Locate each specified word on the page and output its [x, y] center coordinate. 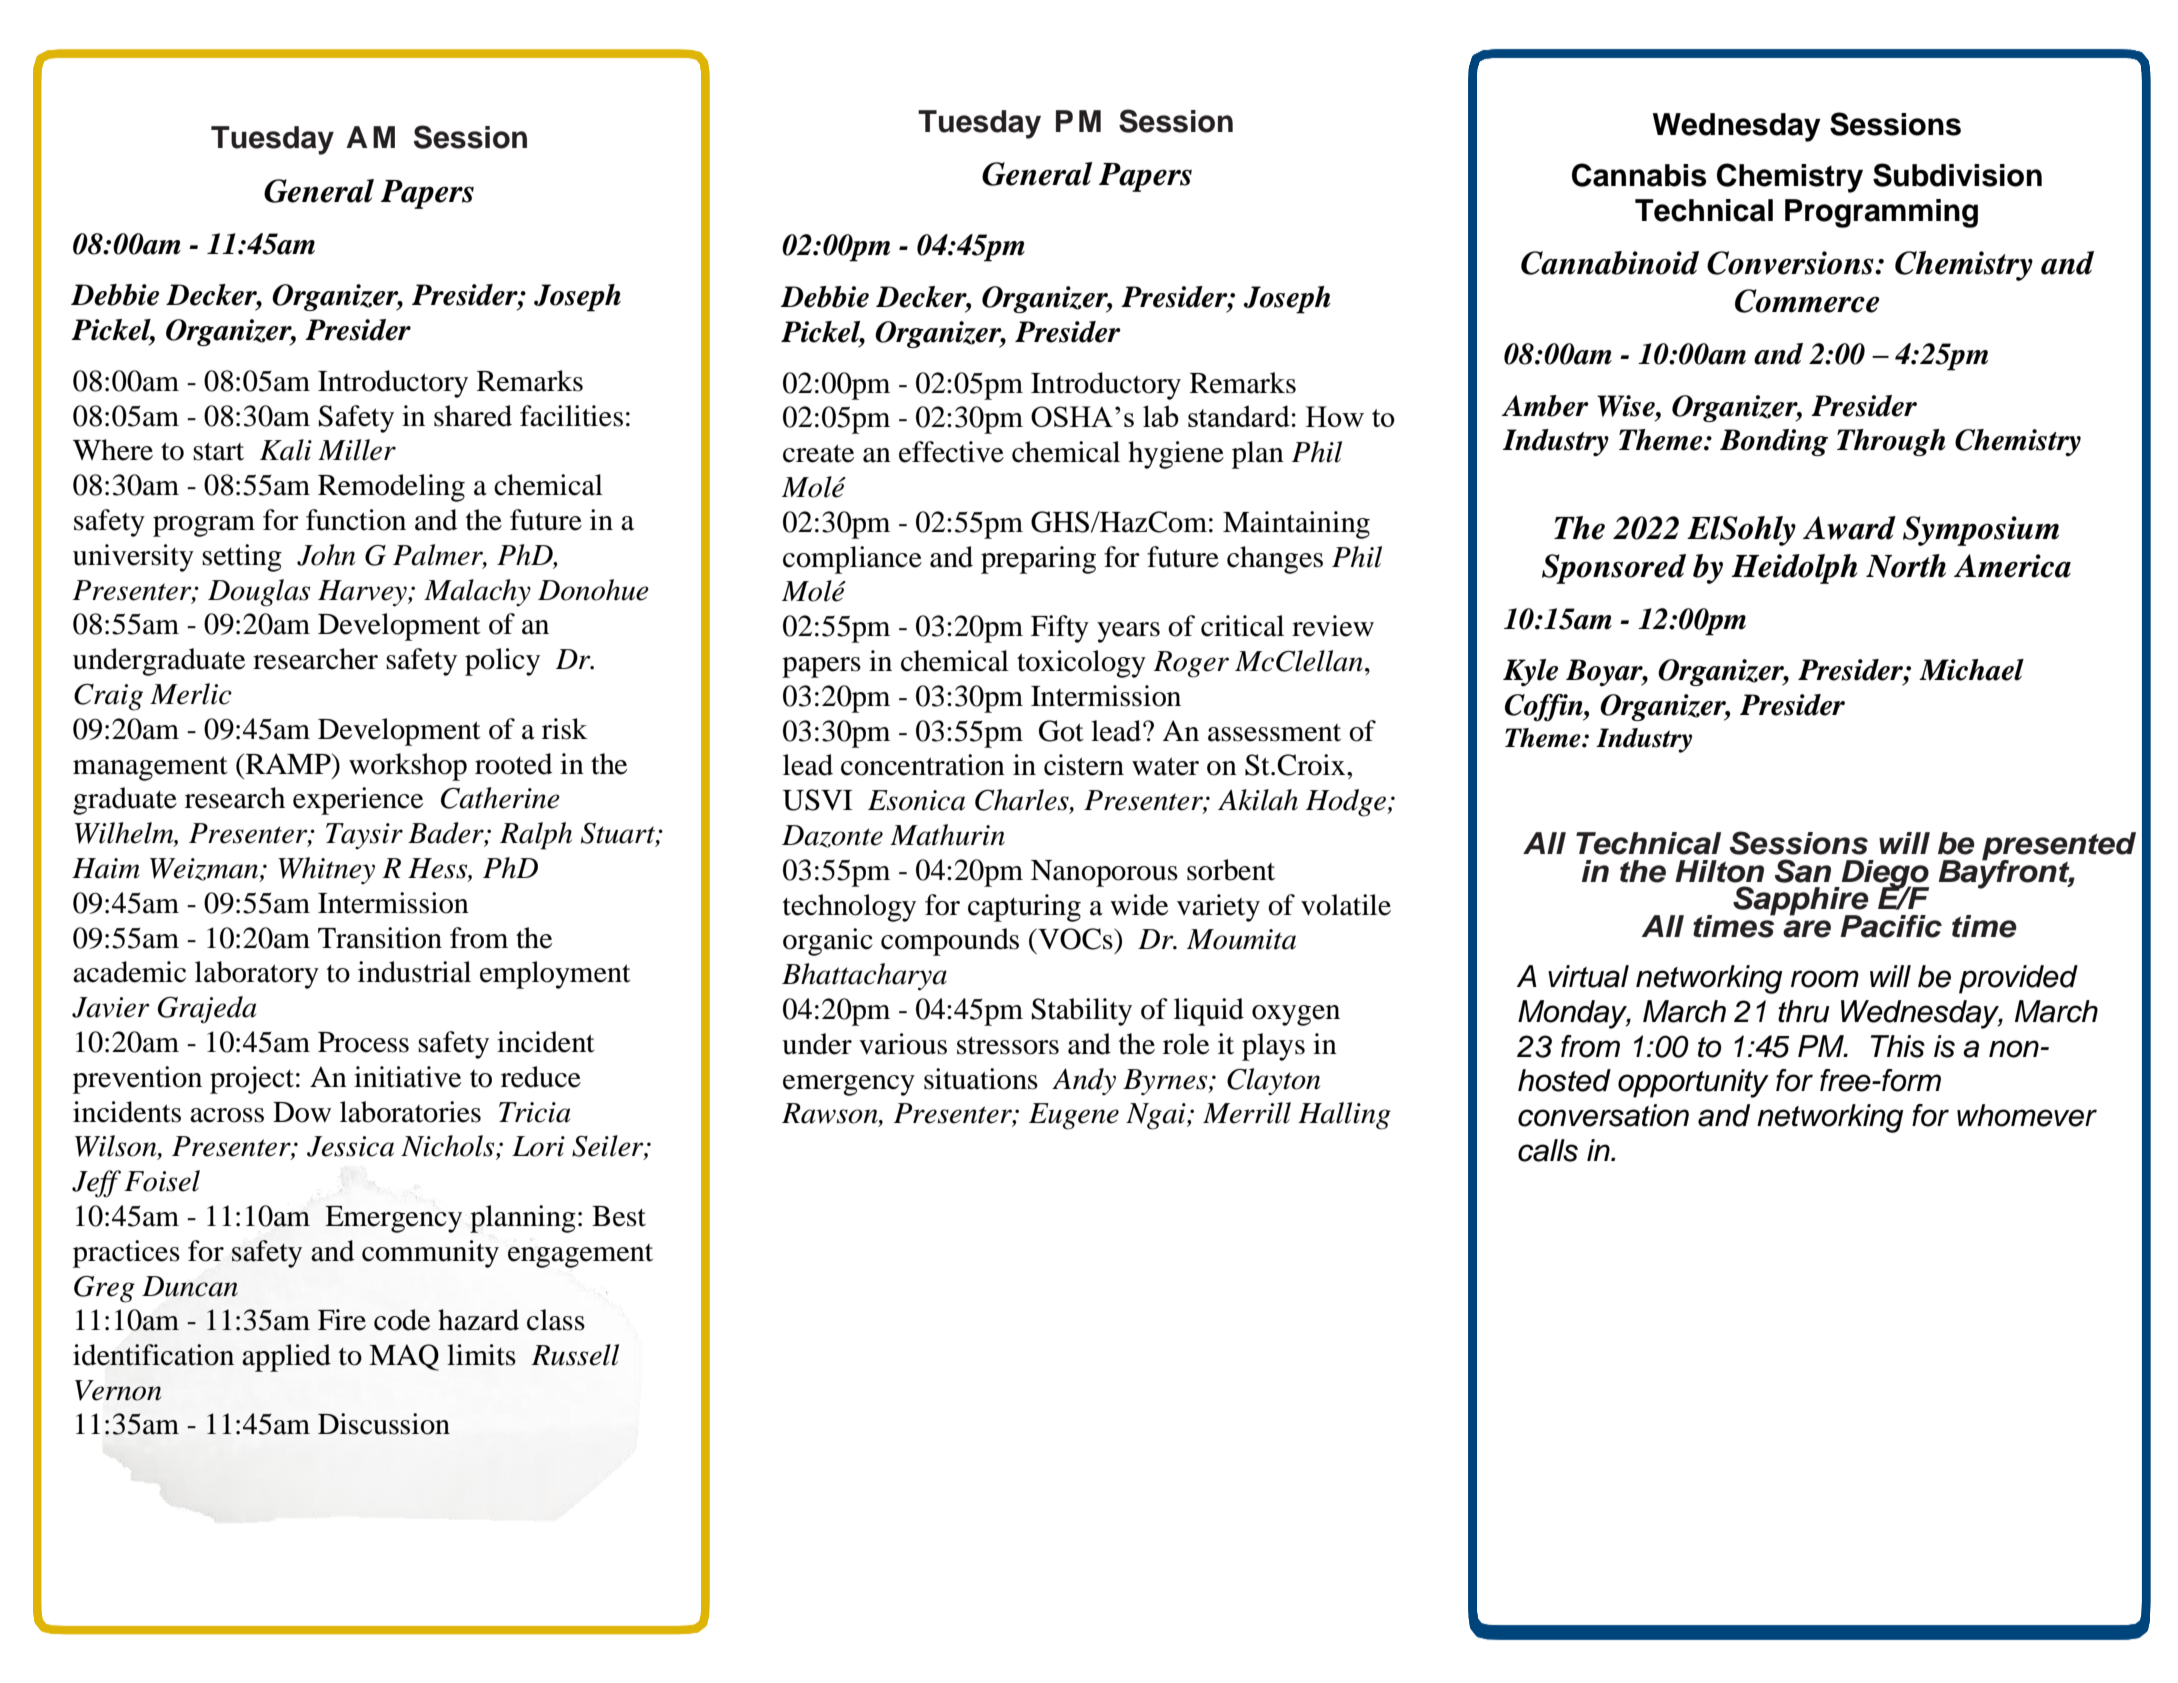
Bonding [1774, 442]
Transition [380, 938]
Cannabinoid [1610, 263]
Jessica [350, 1146]
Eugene [1074, 1116]
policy [502, 662]
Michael [1971, 670]
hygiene [1176, 455]
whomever [2027, 1115]
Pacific [1891, 926]
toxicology [1081, 664]
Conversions [1791, 263]
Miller [357, 450]
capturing [1024, 908]
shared [473, 416]
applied [286, 1358]
